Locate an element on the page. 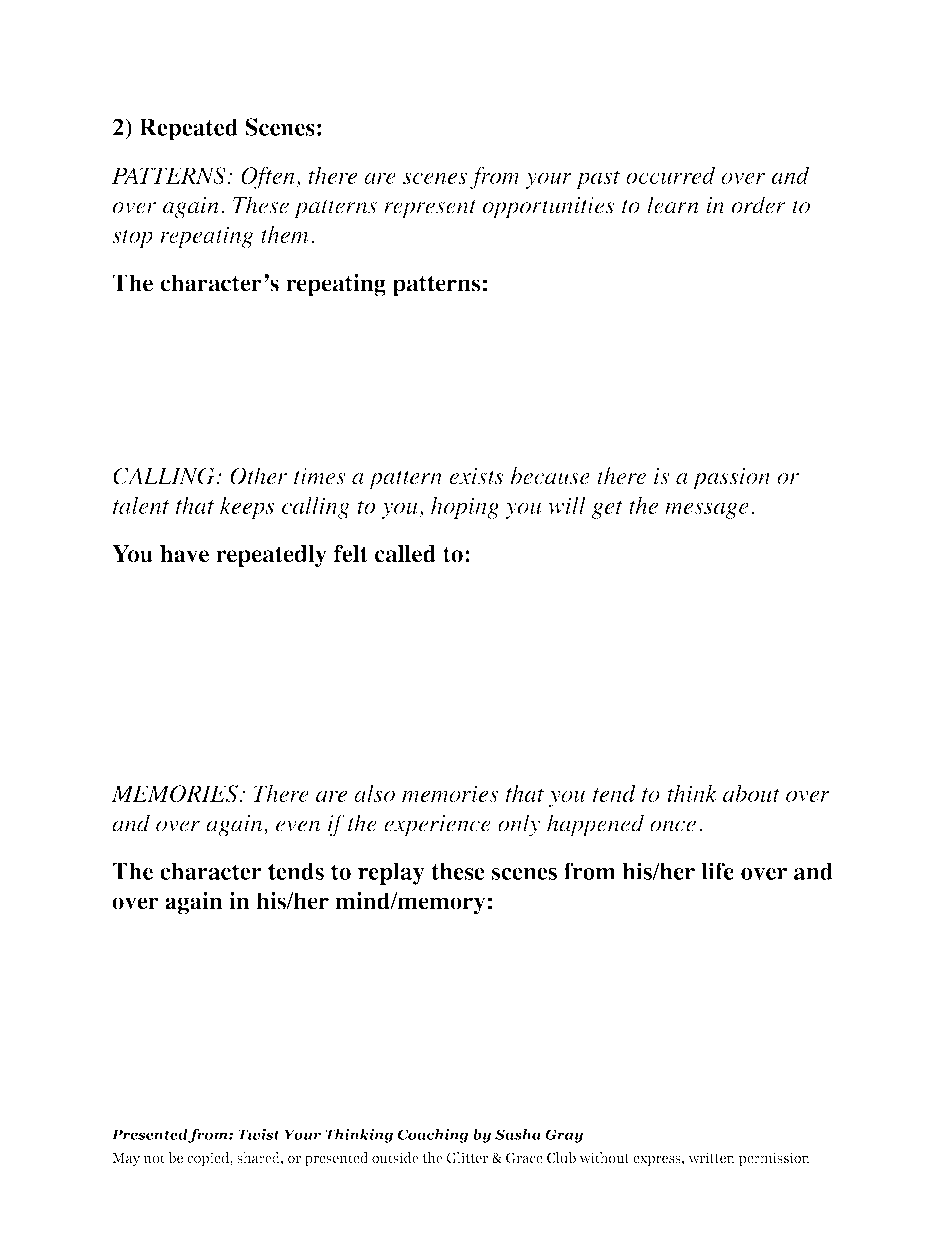  keeps is located at coordinates (247, 508).
